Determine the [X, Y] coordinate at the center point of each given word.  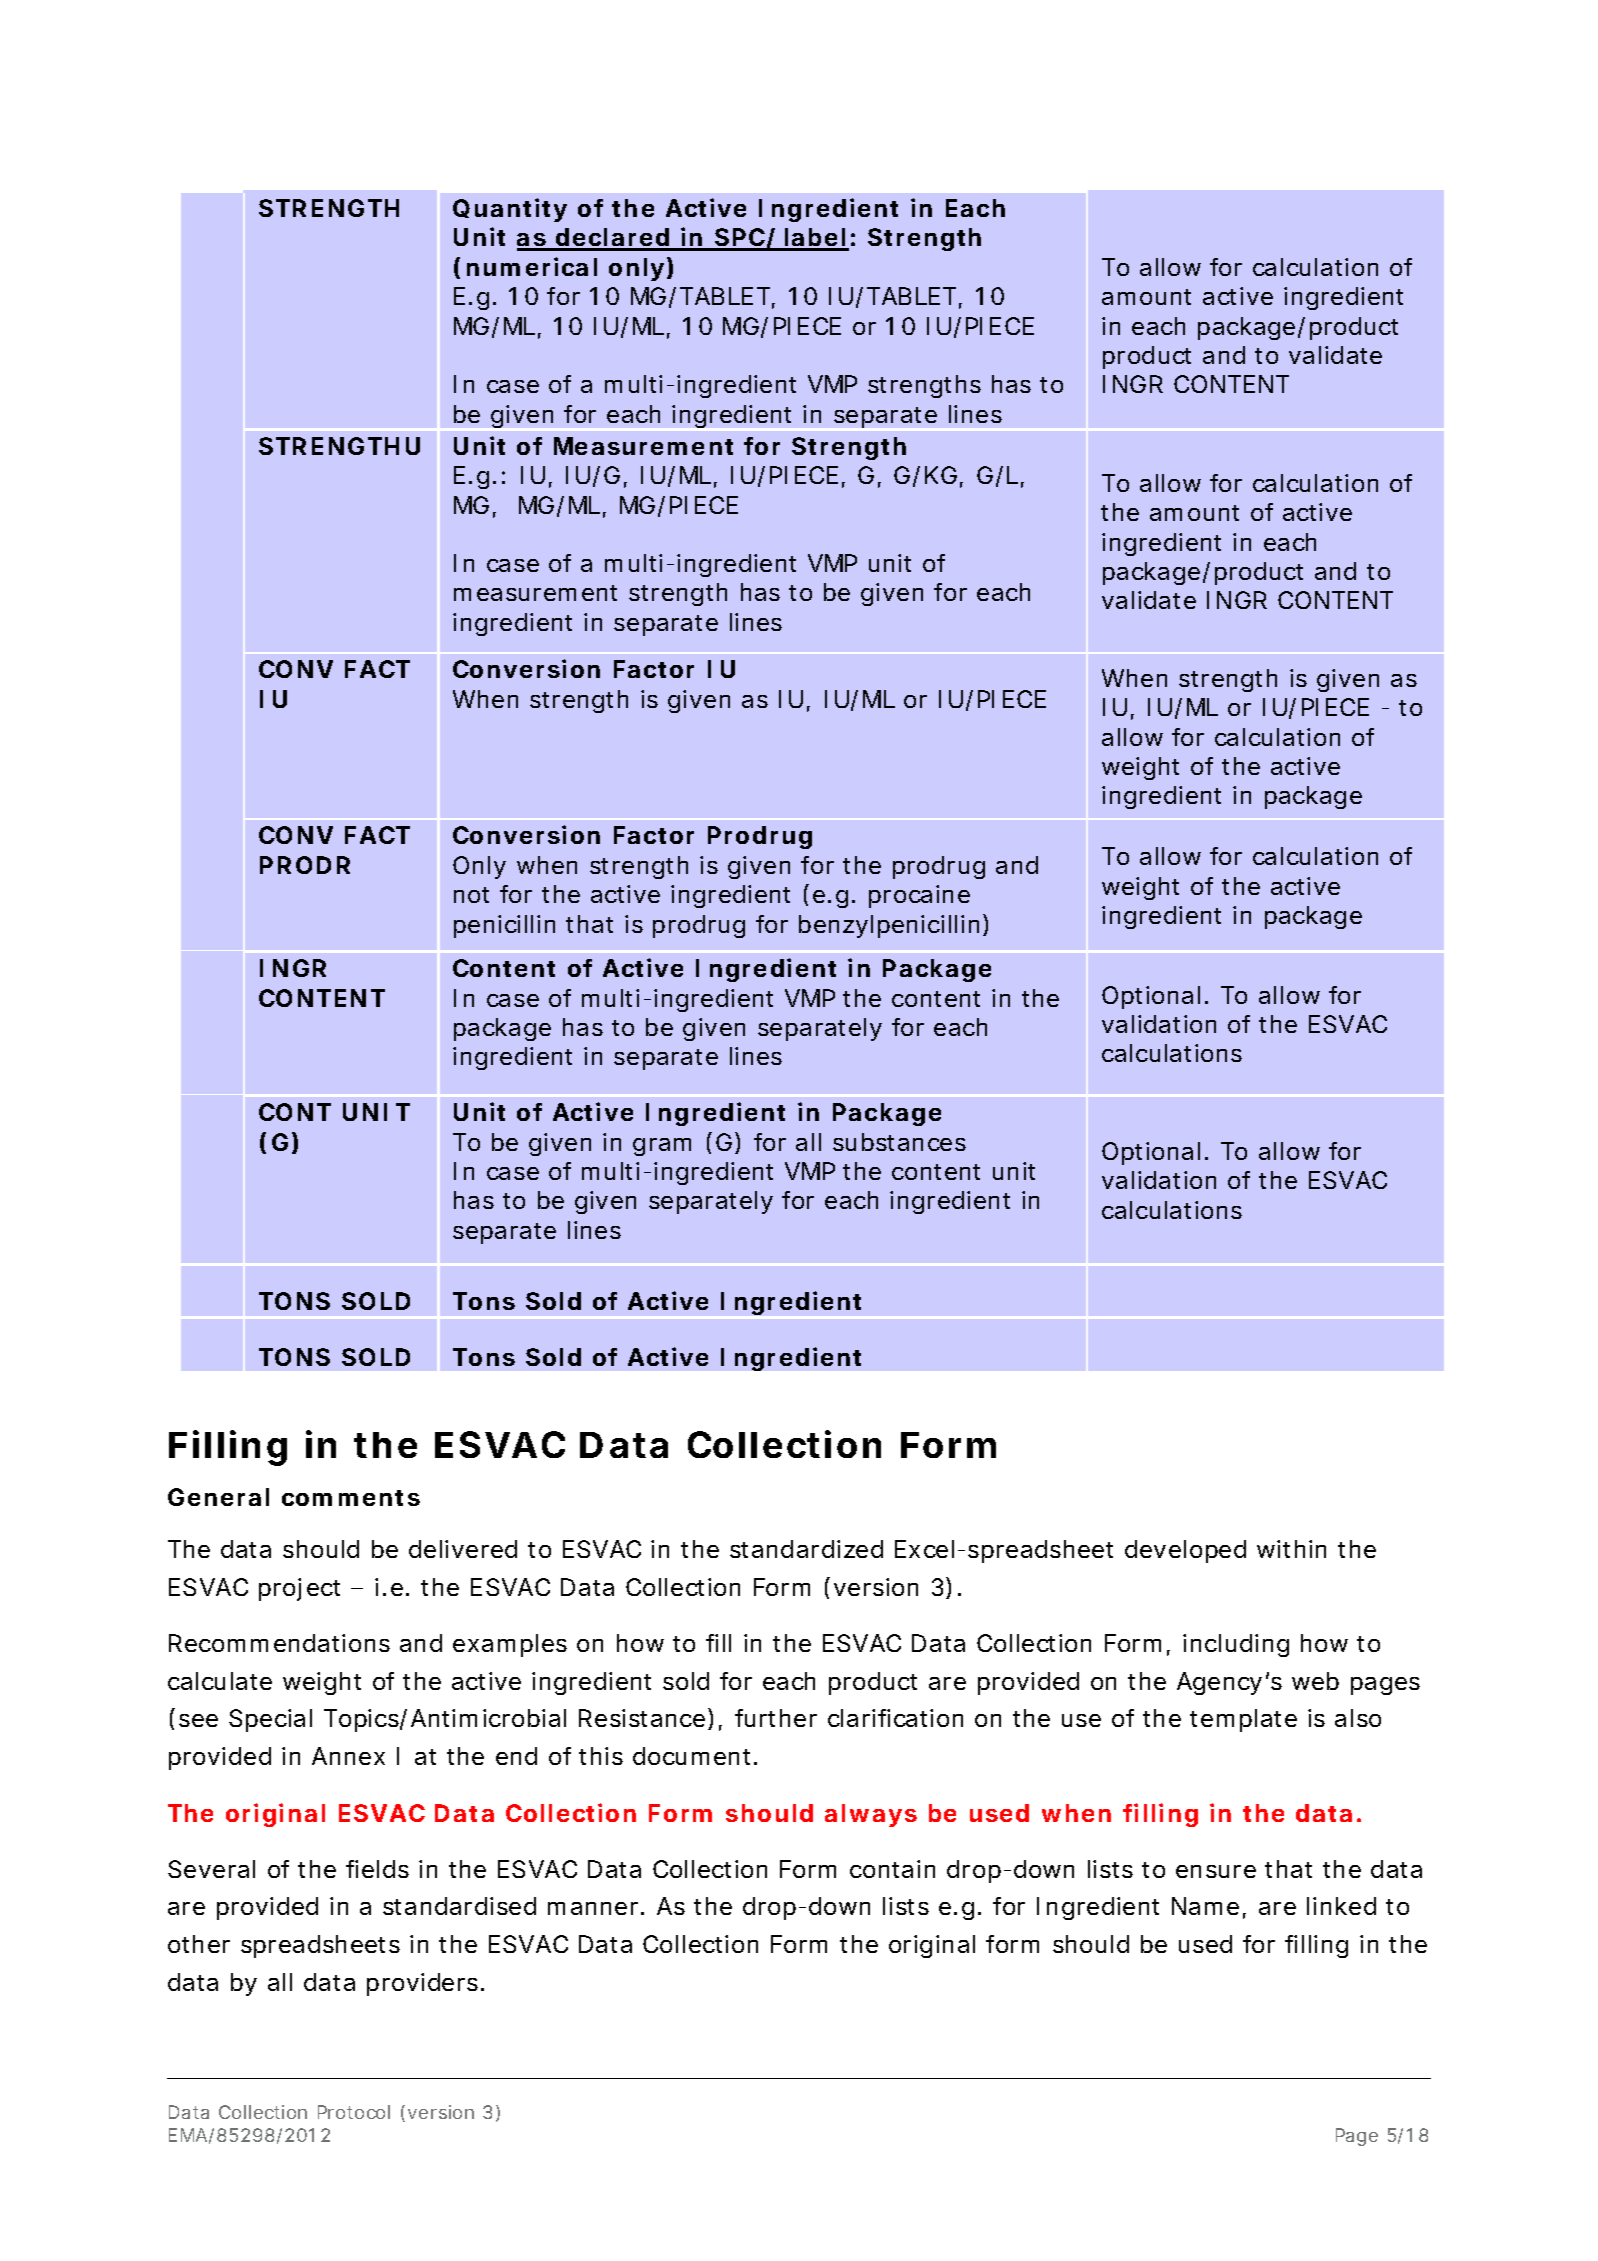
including [1236, 1645]
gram [662, 1147]
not [471, 895]
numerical [532, 266]
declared [612, 239]
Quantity [510, 210]
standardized [806, 1549]
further [776, 1718]
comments [351, 1498]
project [299, 1589]
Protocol [354, 2112]
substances [899, 1142]
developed [1185, 1551]
